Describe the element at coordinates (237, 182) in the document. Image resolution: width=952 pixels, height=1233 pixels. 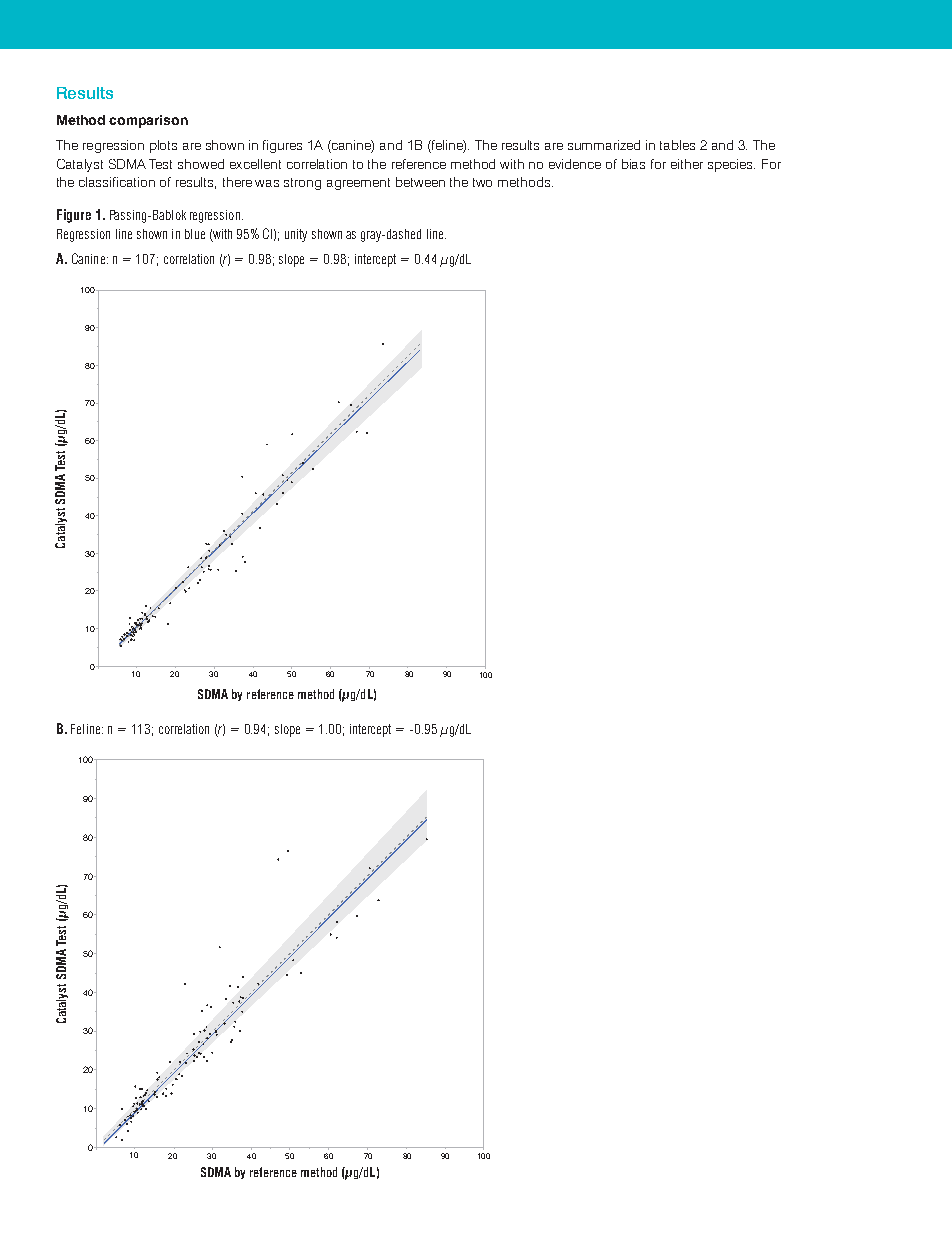
I see `there` at that location.
